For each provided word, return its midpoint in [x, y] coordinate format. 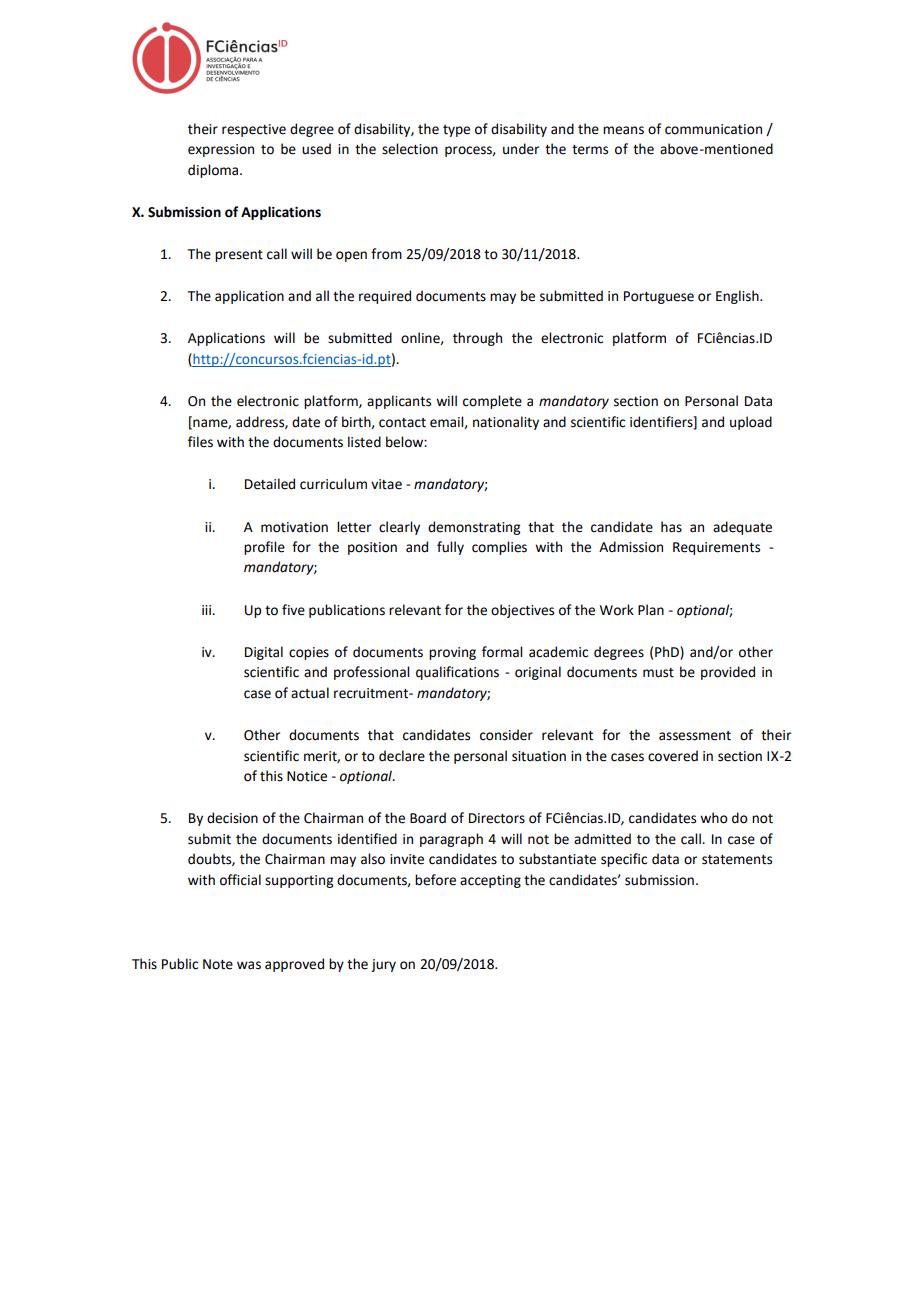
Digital [264, 653]
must [658, 673]
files [200, 442]
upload [751, 423]
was [249, 965]
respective [254, 130]
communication [713, 129]
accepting [490, 881]
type [456, 131]
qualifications [457, 673]
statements [737, 860]
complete [492, 402]
